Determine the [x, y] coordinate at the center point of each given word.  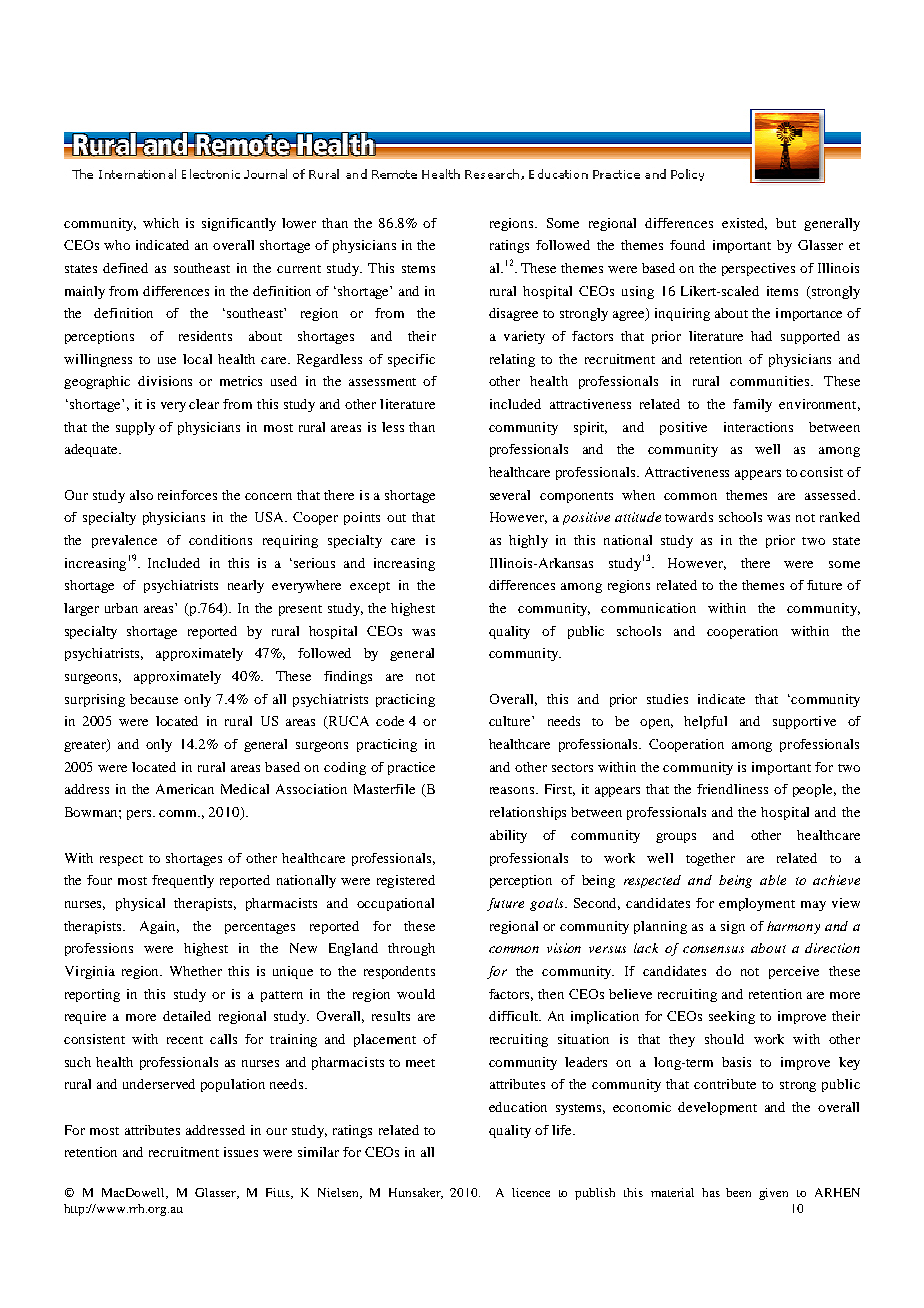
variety [524, 337]
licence [531, 1192]
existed [744, 224]
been [738, 1192]
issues [241, 1152]
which [161, 223]
